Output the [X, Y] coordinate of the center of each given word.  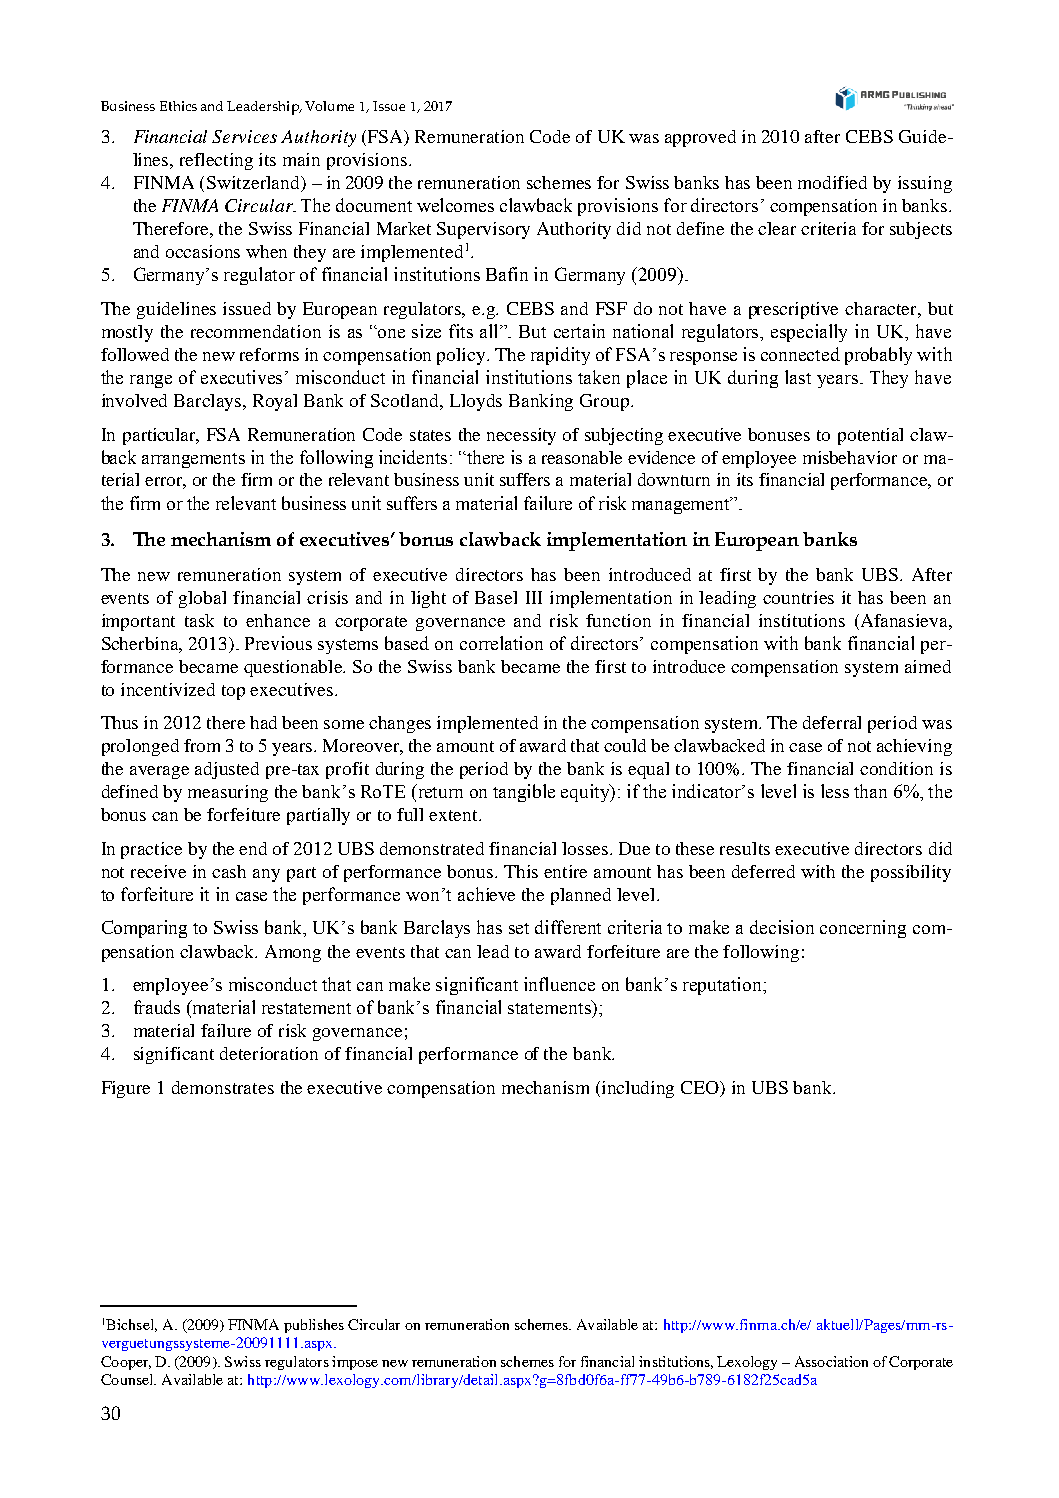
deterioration [269, 1053]
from [202, 745]
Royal [275, 402]
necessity [521, 436]
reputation [724, 986]
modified [832, 182]
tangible [524, 793]
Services [244, 136]
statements [550, 1007]
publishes [314, 1326]
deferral [832, 722]
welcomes [455, 205]
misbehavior [850, 457]
